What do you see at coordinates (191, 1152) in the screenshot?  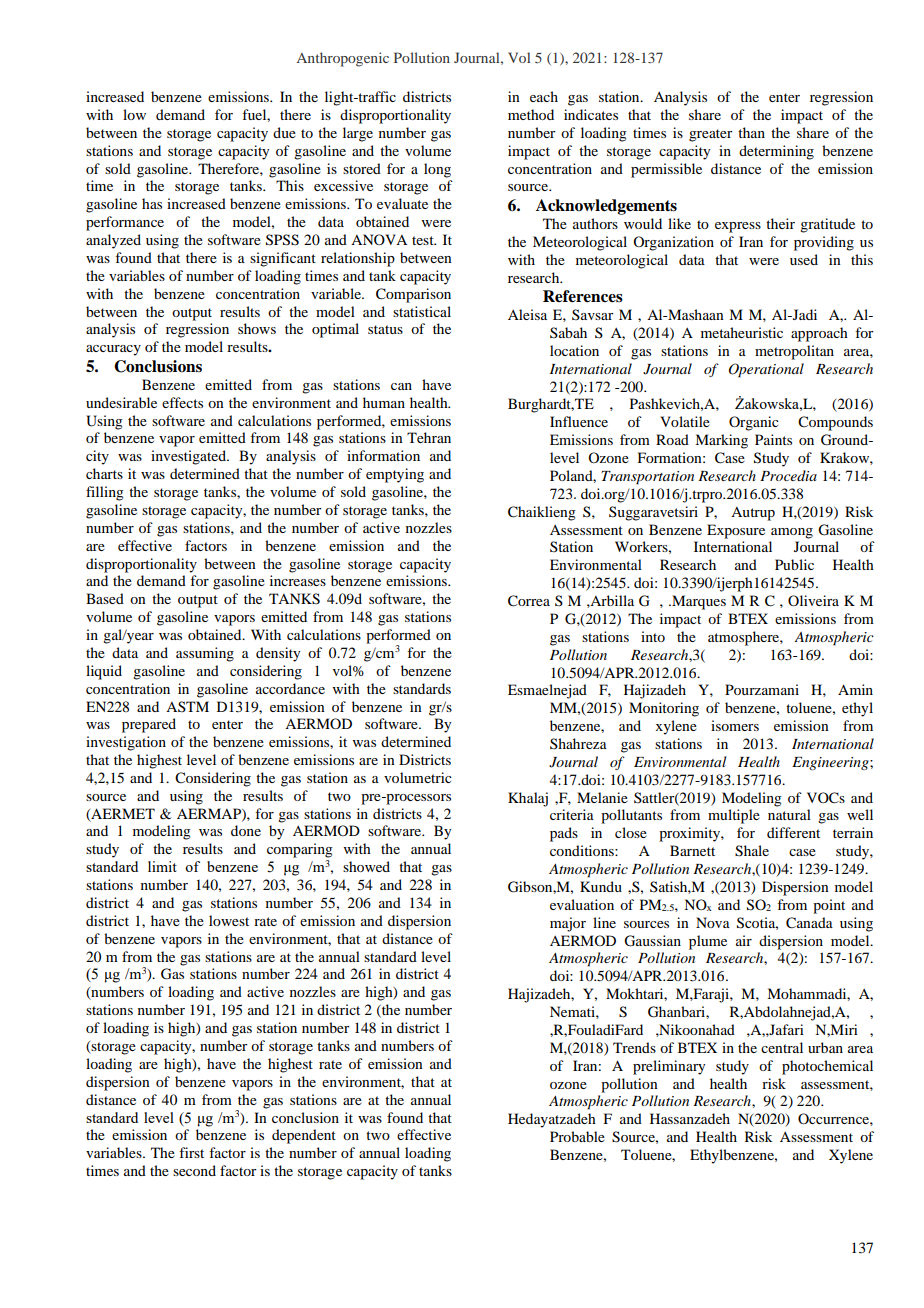 I see `first` at bounding box center [191, 1152].
